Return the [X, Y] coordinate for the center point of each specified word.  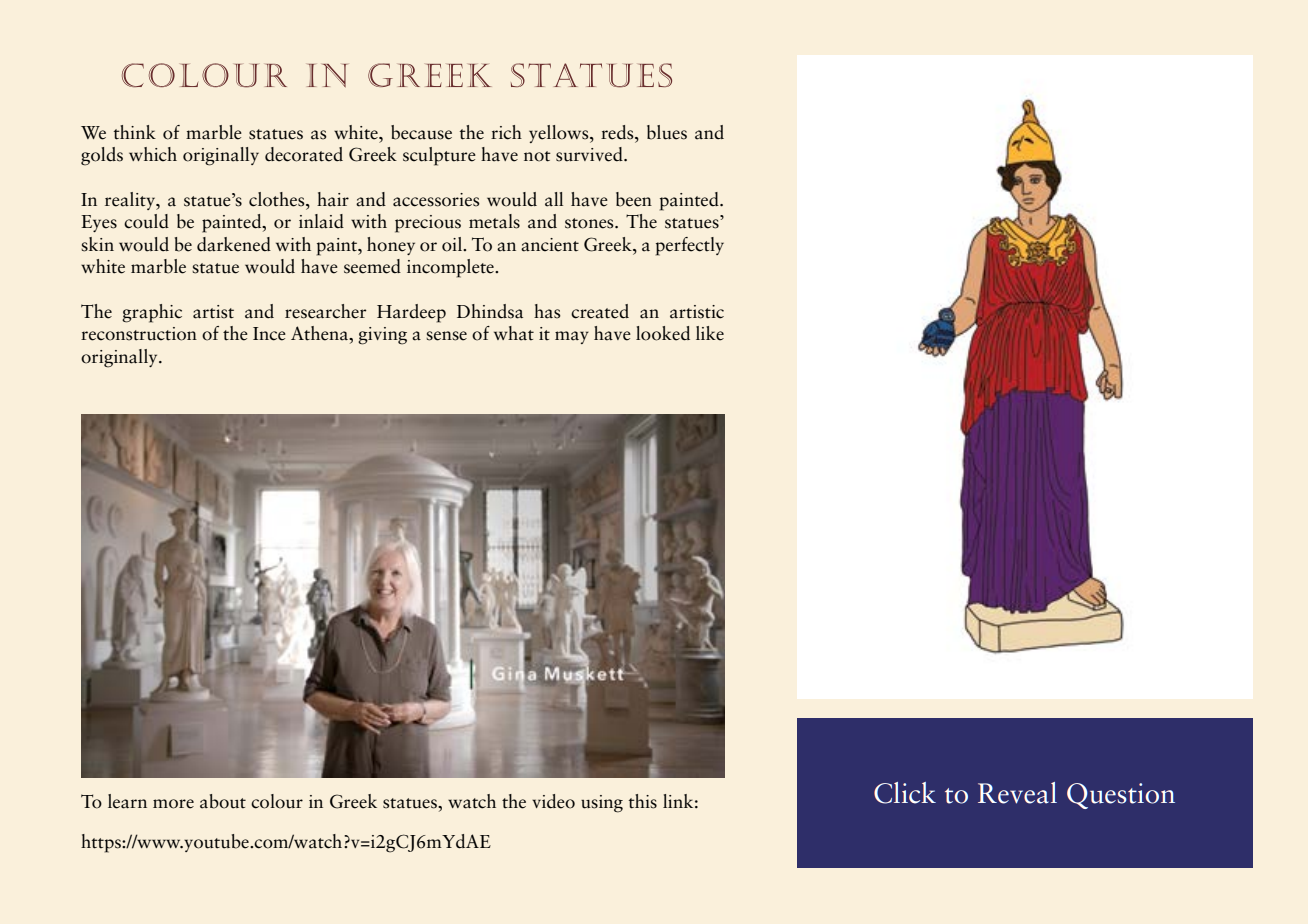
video [553, 801]
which [153, 154]
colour [277, 801]
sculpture [439, 156]
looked [663, 333]
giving [382, 336]
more [173, 804]
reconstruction [139, 334]
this [643, 801]
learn [127, 801]
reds [618, 132]
